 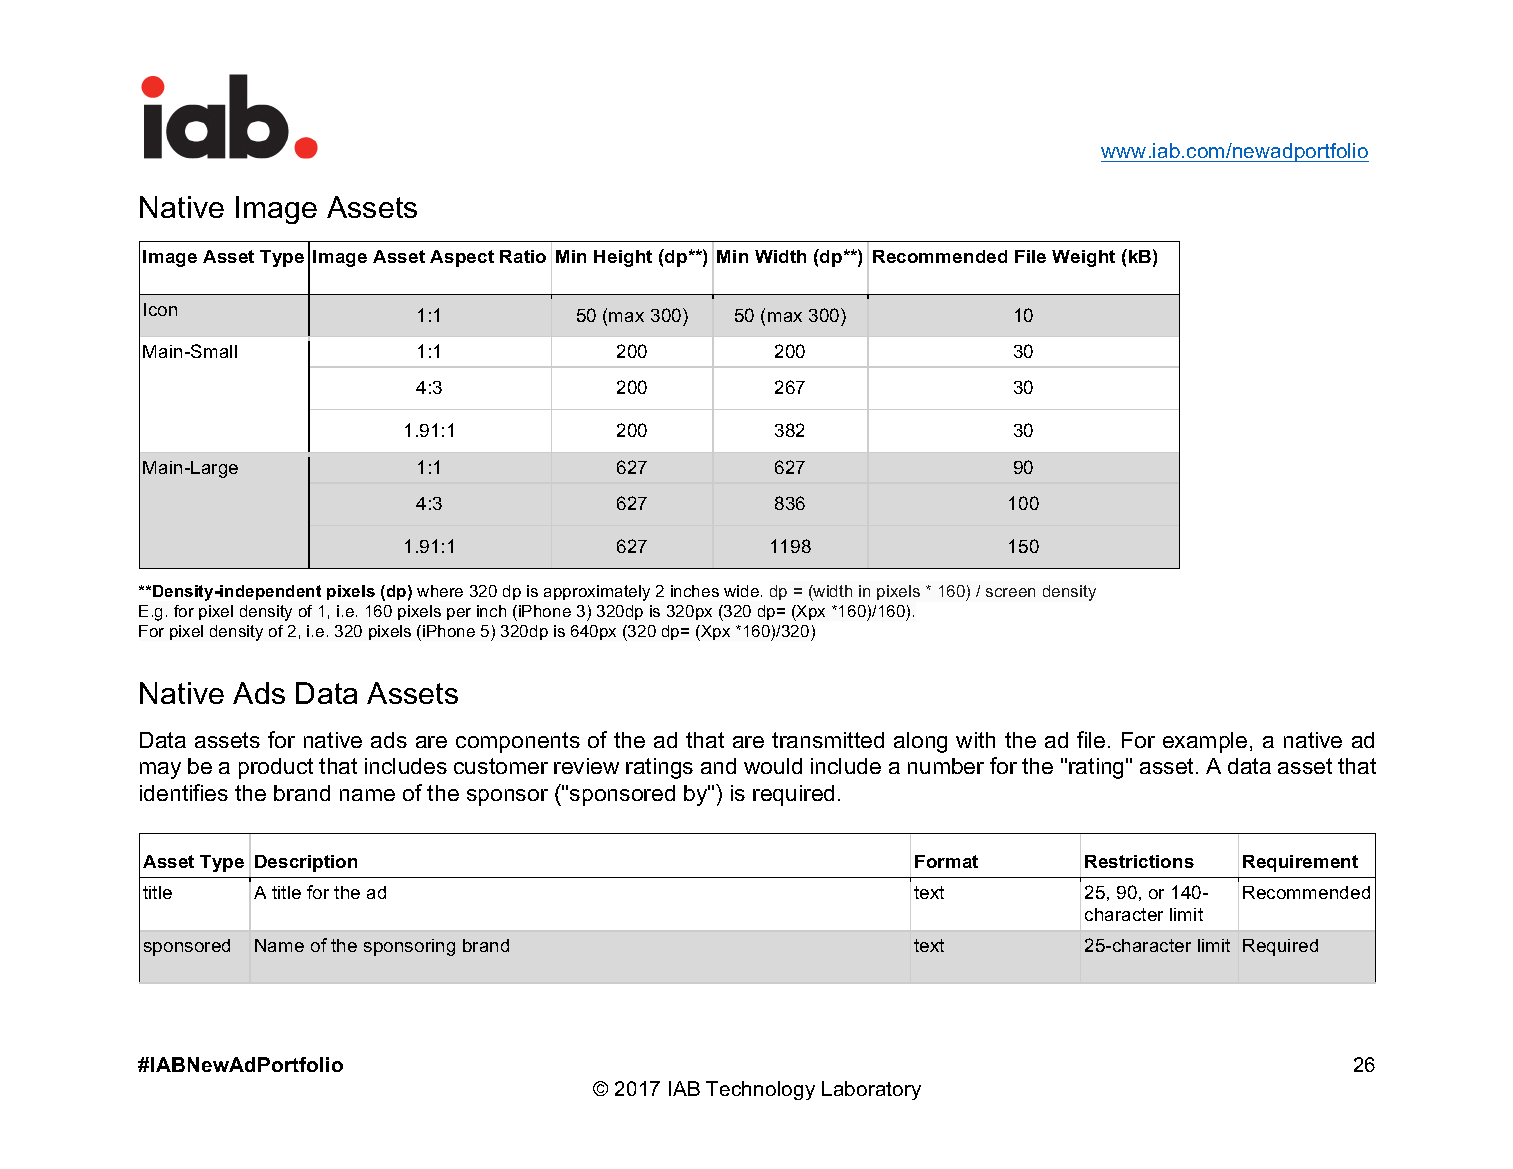 What do you see at coordinates (871, 1090) in the document?
I see `Laboratory` at bounding box center [871, 1090].
